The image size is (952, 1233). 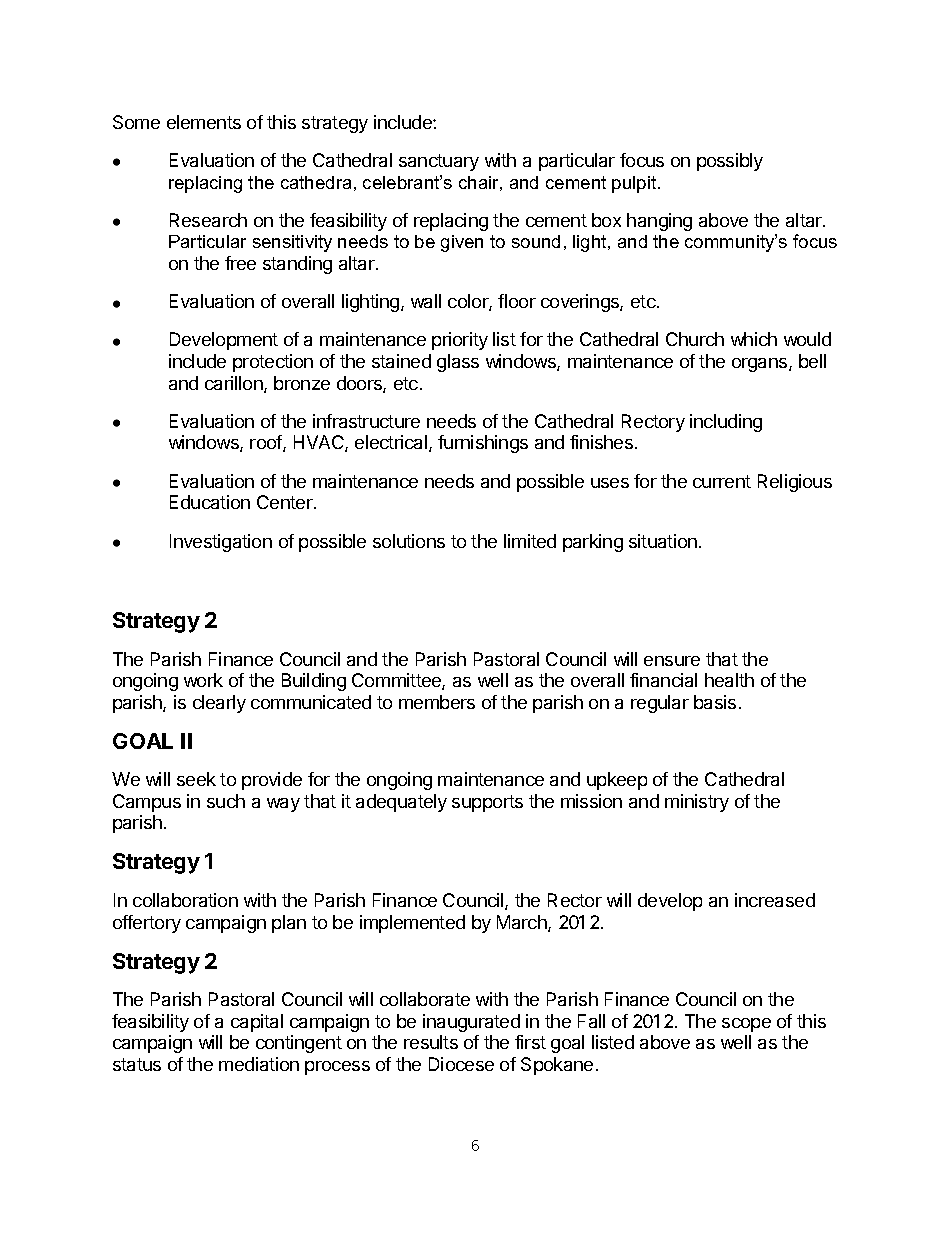 I want to click on sanctuary, so click(x=439, y=162).
